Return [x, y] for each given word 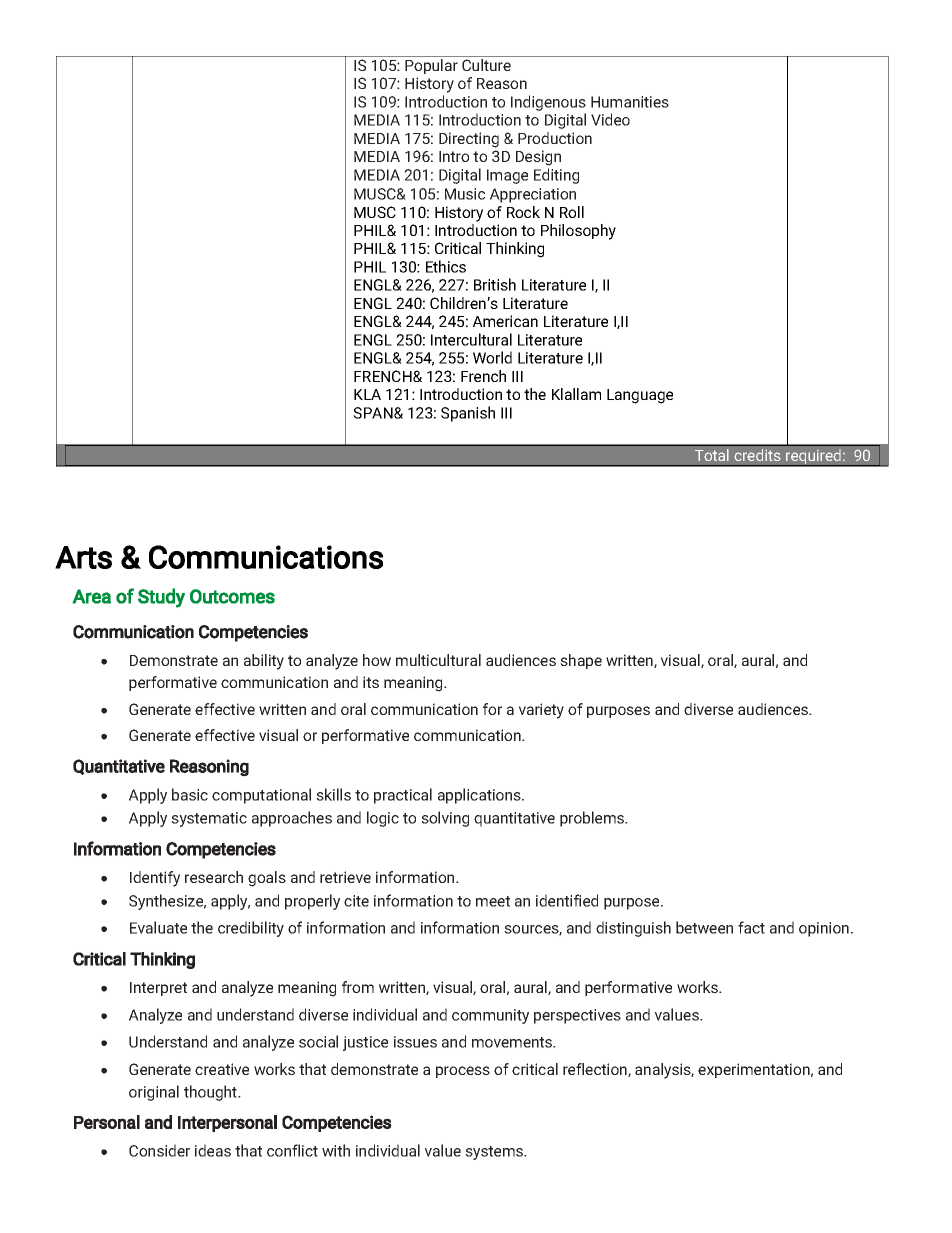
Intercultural [471, 339]
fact [751, 927]
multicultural [438, 660]
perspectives [577, 1016]
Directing [469, 140]
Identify [155, 879]
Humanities [630, 102]
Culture [486, 65]
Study [161, 598]
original [154, 1093]
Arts [83, 557]
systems [495, 1153]
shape [581, 661]
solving [445, 819]
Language [640, 396]
